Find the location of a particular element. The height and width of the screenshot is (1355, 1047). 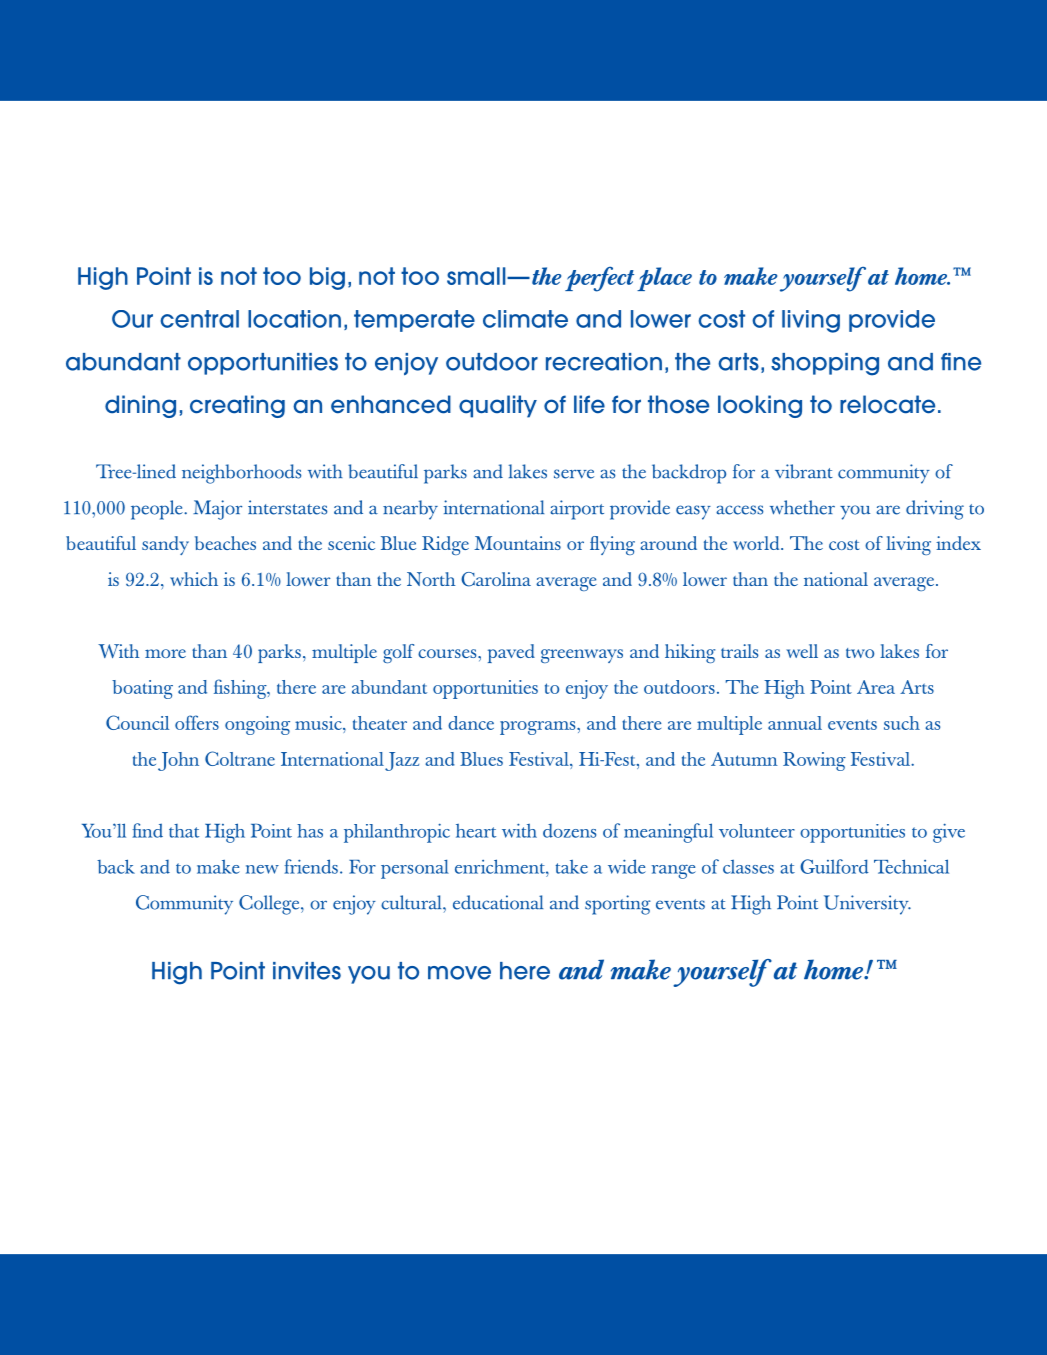

invites is located at coordinates (307, 971).
